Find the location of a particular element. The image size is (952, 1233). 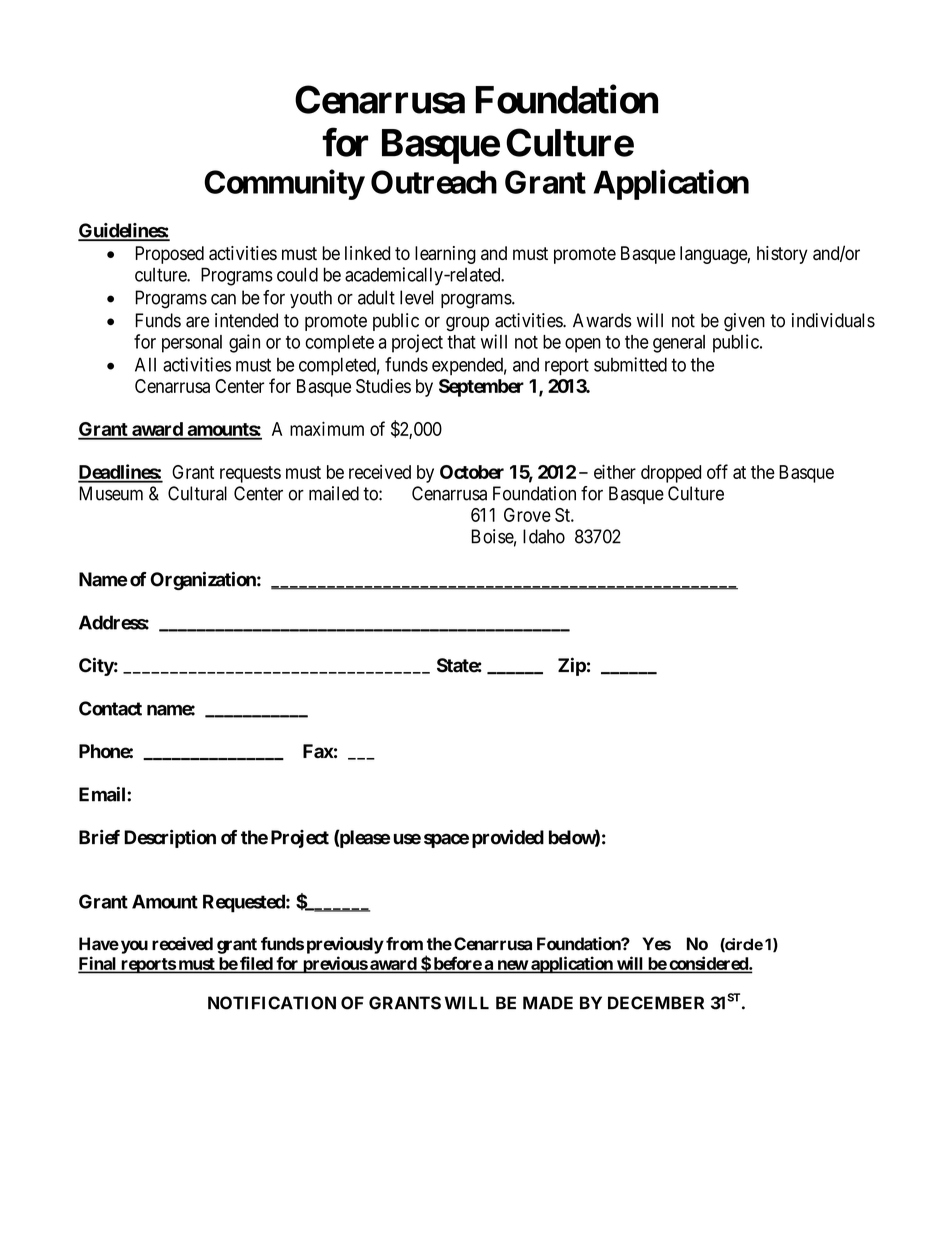

Zip is located at coordinates (572, 666).
